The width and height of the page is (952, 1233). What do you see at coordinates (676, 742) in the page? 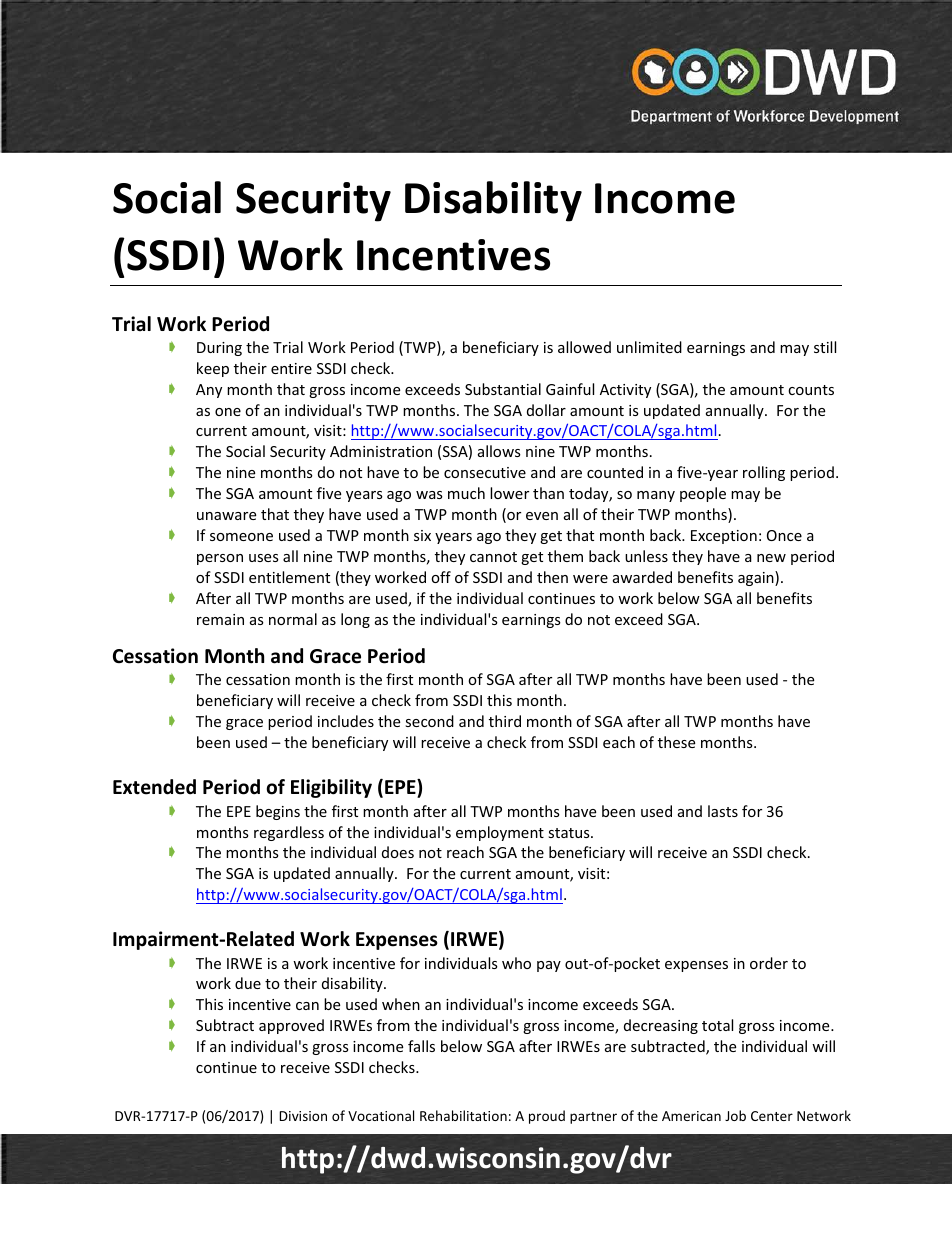
I see `these` at bounding box center [676, 742].
